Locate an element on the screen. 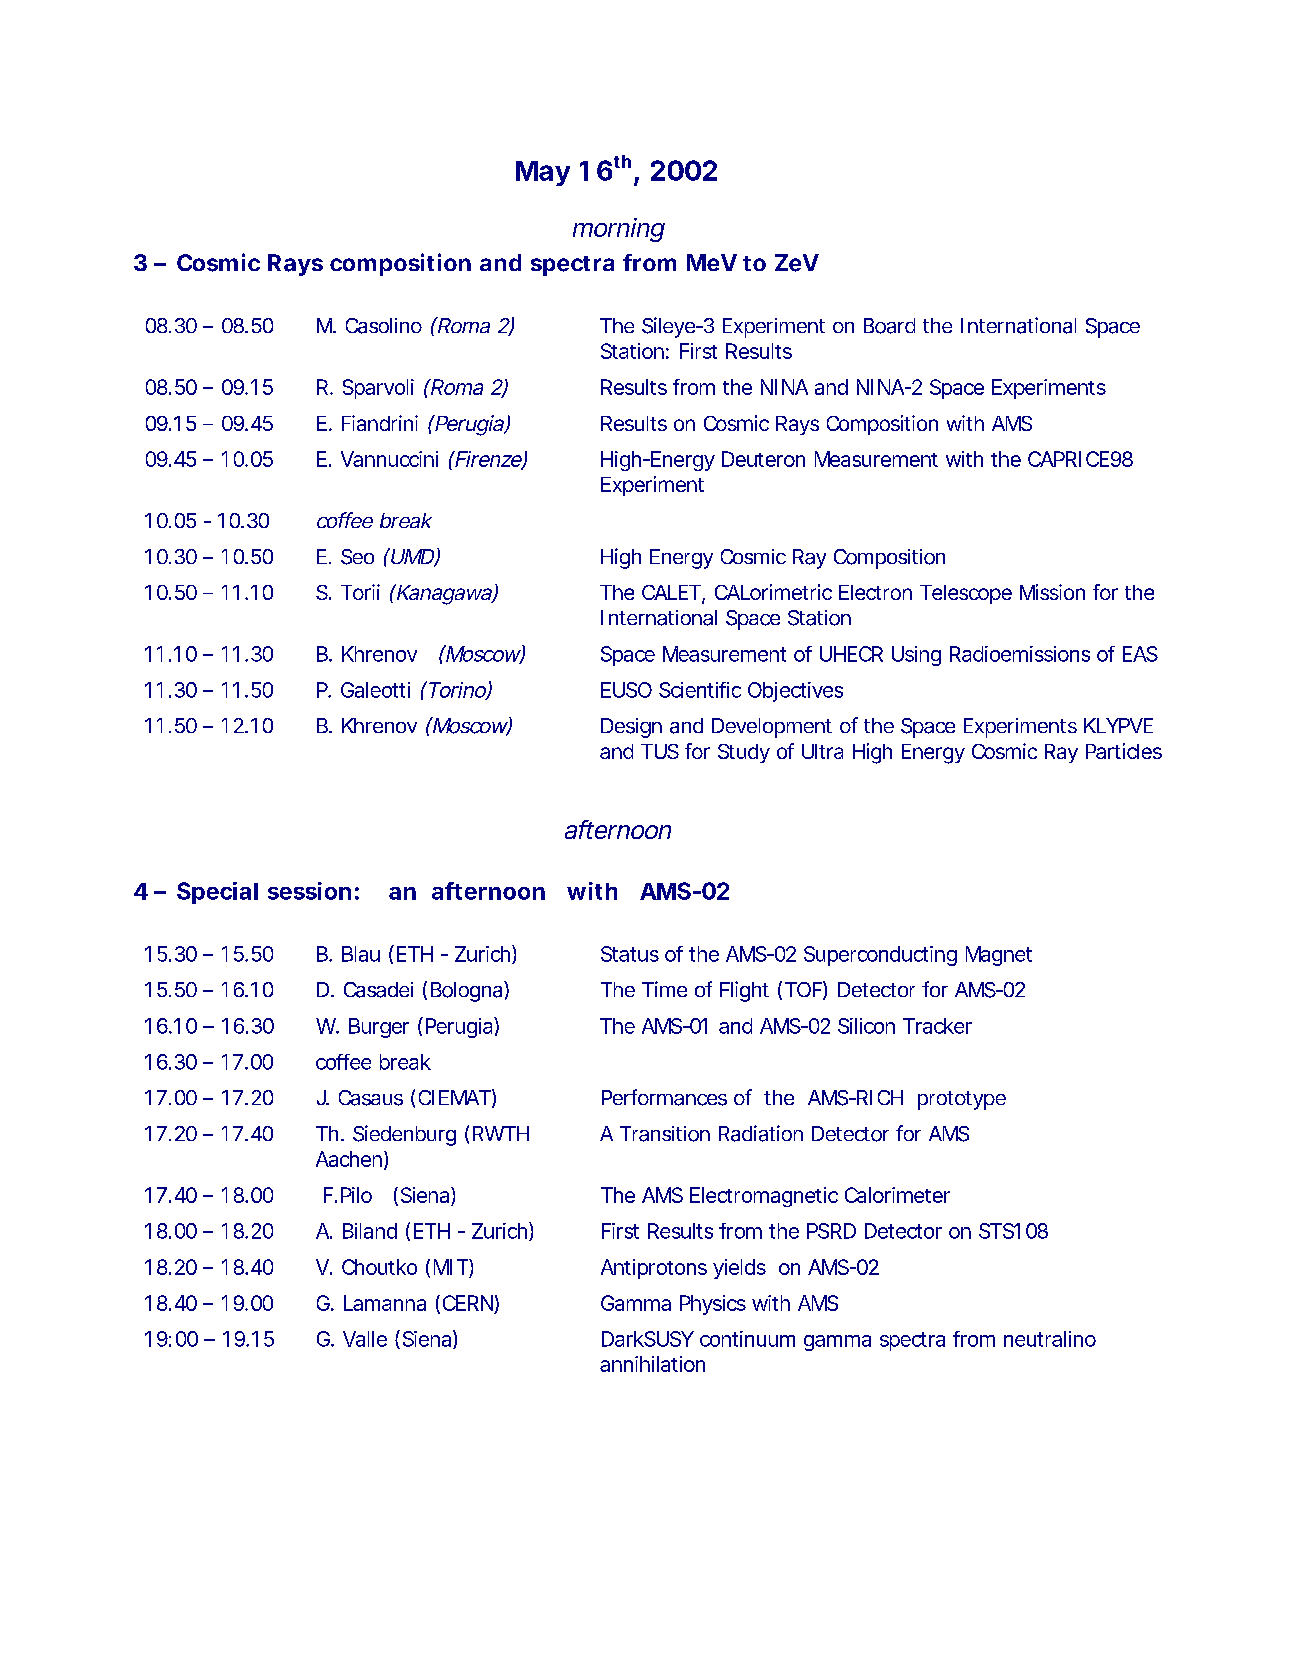 This screenshot has height=1669, width=1290. Scientific is located at coordinates (700, 690).
